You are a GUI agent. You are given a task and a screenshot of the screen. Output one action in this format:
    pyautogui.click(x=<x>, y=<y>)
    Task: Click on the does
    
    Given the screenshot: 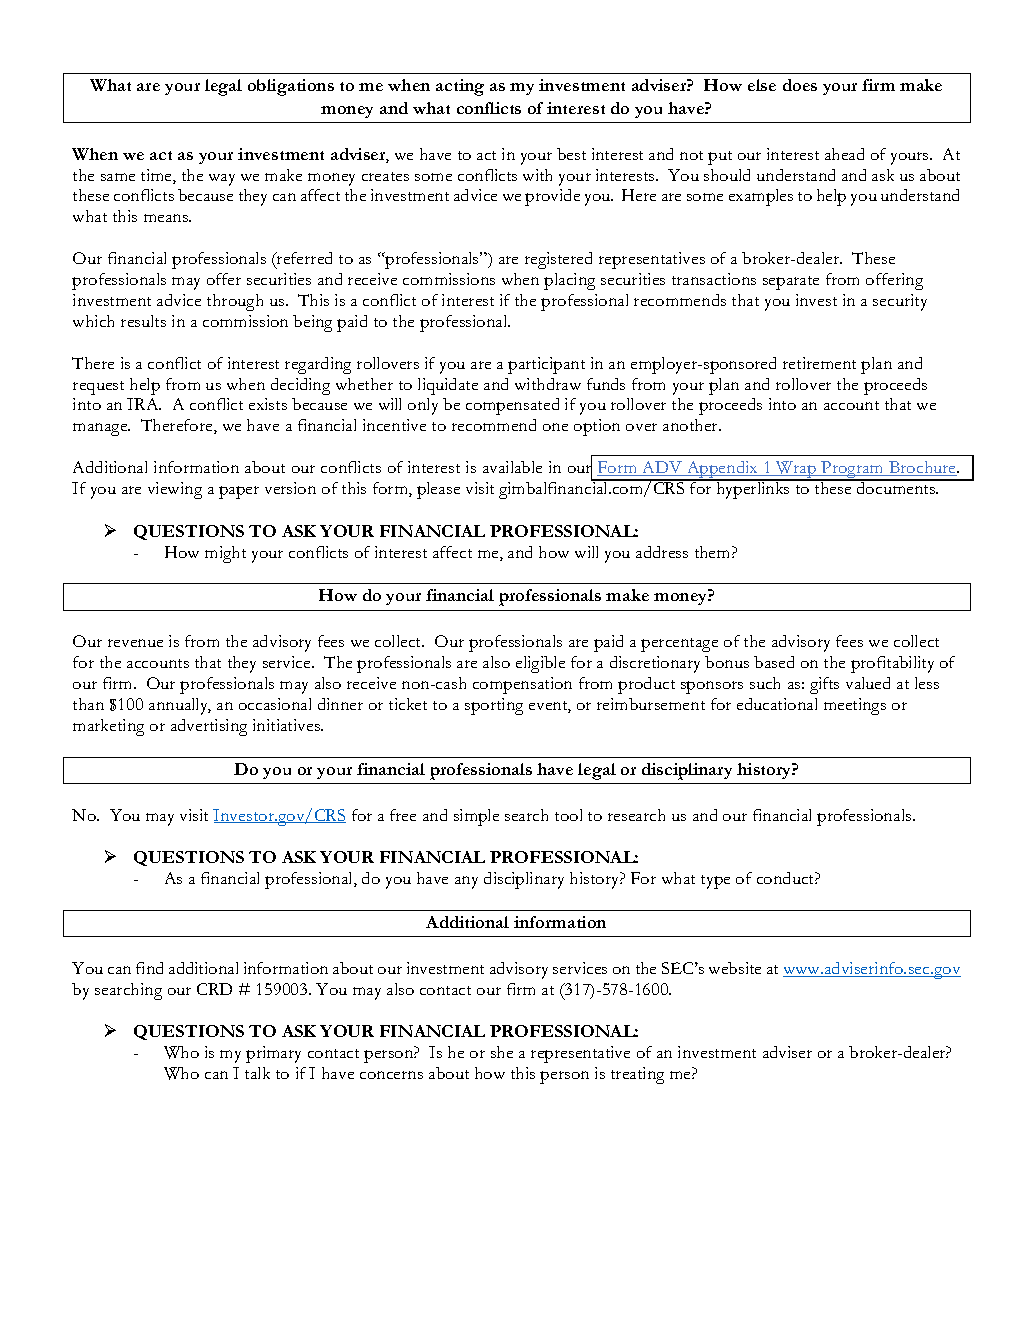 What is the action you would take?
    pyautogui.click(x=800, y=85)
